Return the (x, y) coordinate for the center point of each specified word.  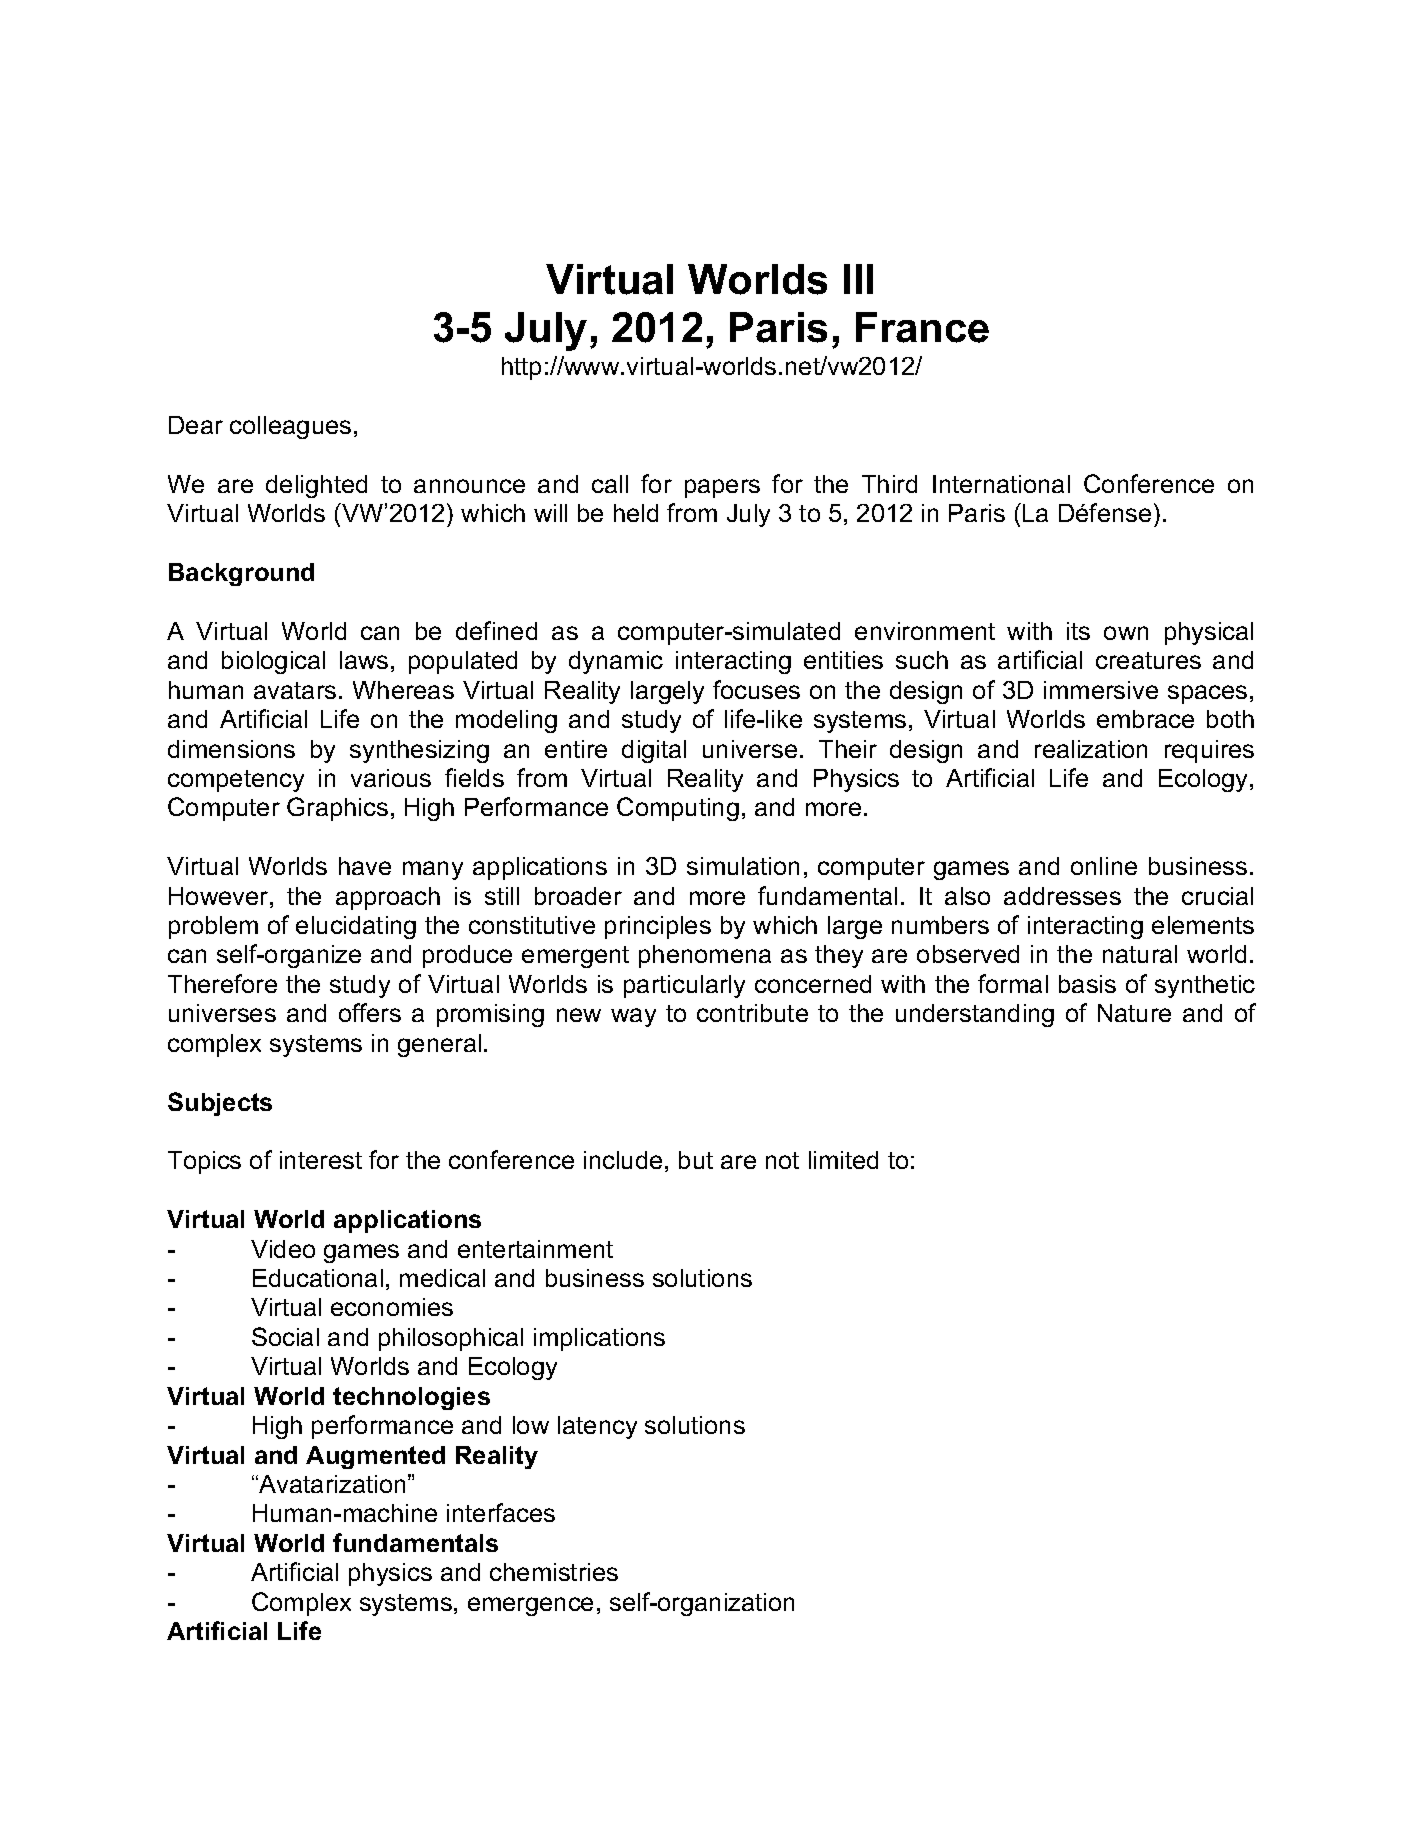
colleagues (290, 427)
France (922, 327)
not (782, 1160)
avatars (295, 690)
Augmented (375, 1457)
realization (1091, 749)
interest (321, 1160)
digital (654, 751)
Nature (1134, 1013)
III (858, 279)
